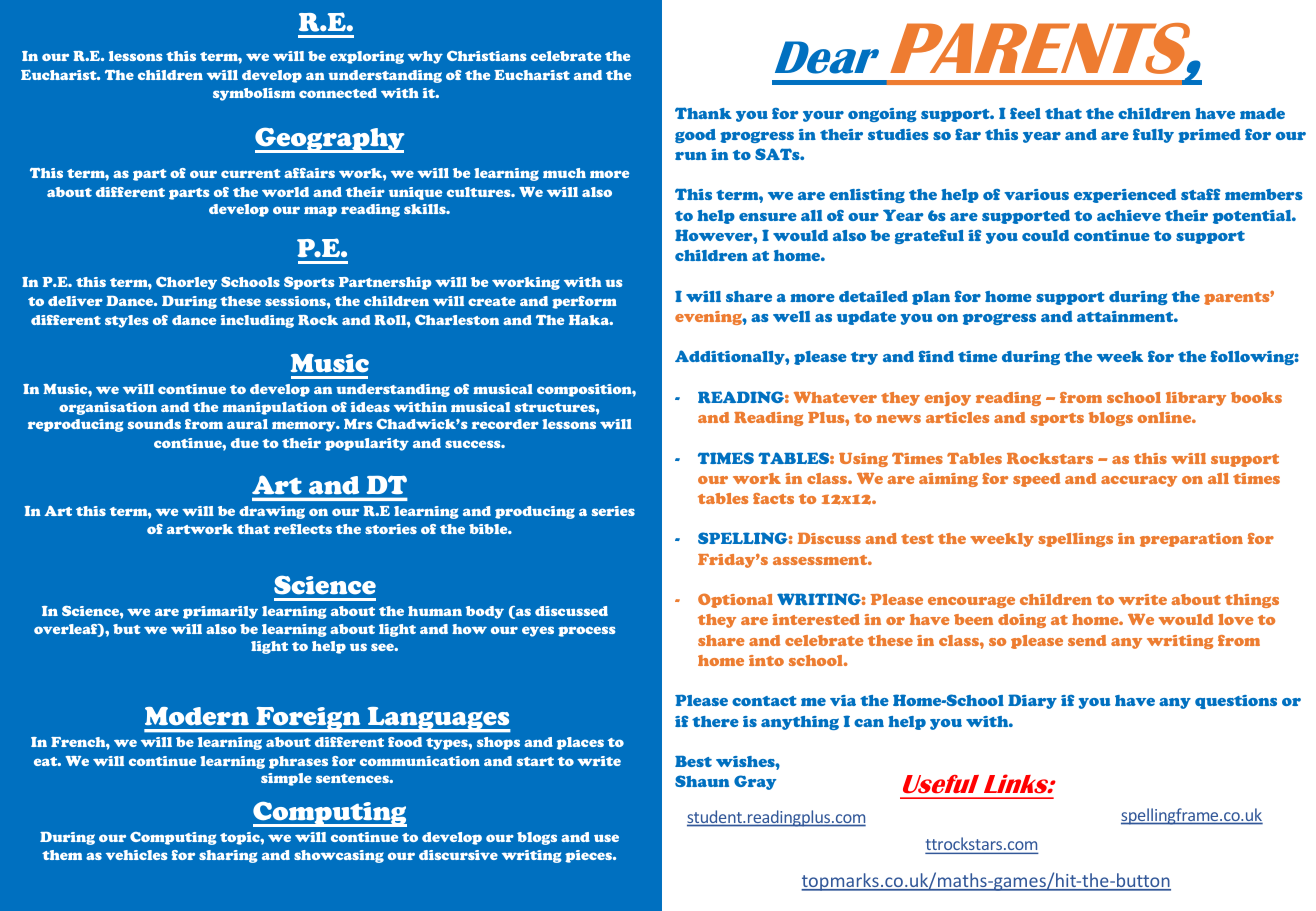 This screenshot has width=1316, height=911. I want to click on primarily, so click(220, 612).
